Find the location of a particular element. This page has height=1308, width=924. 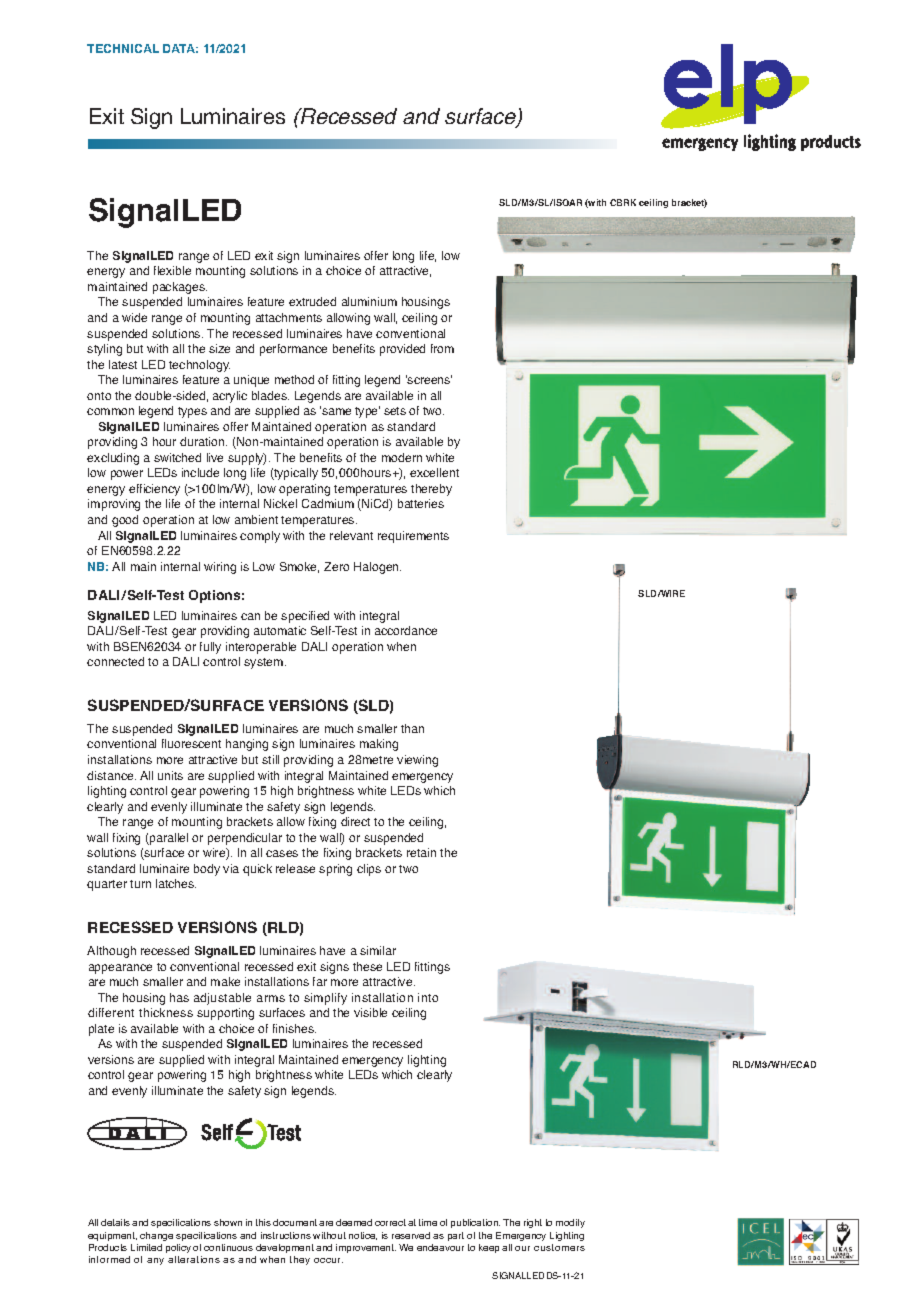

efficiency is located at coordinates (154, 490).
